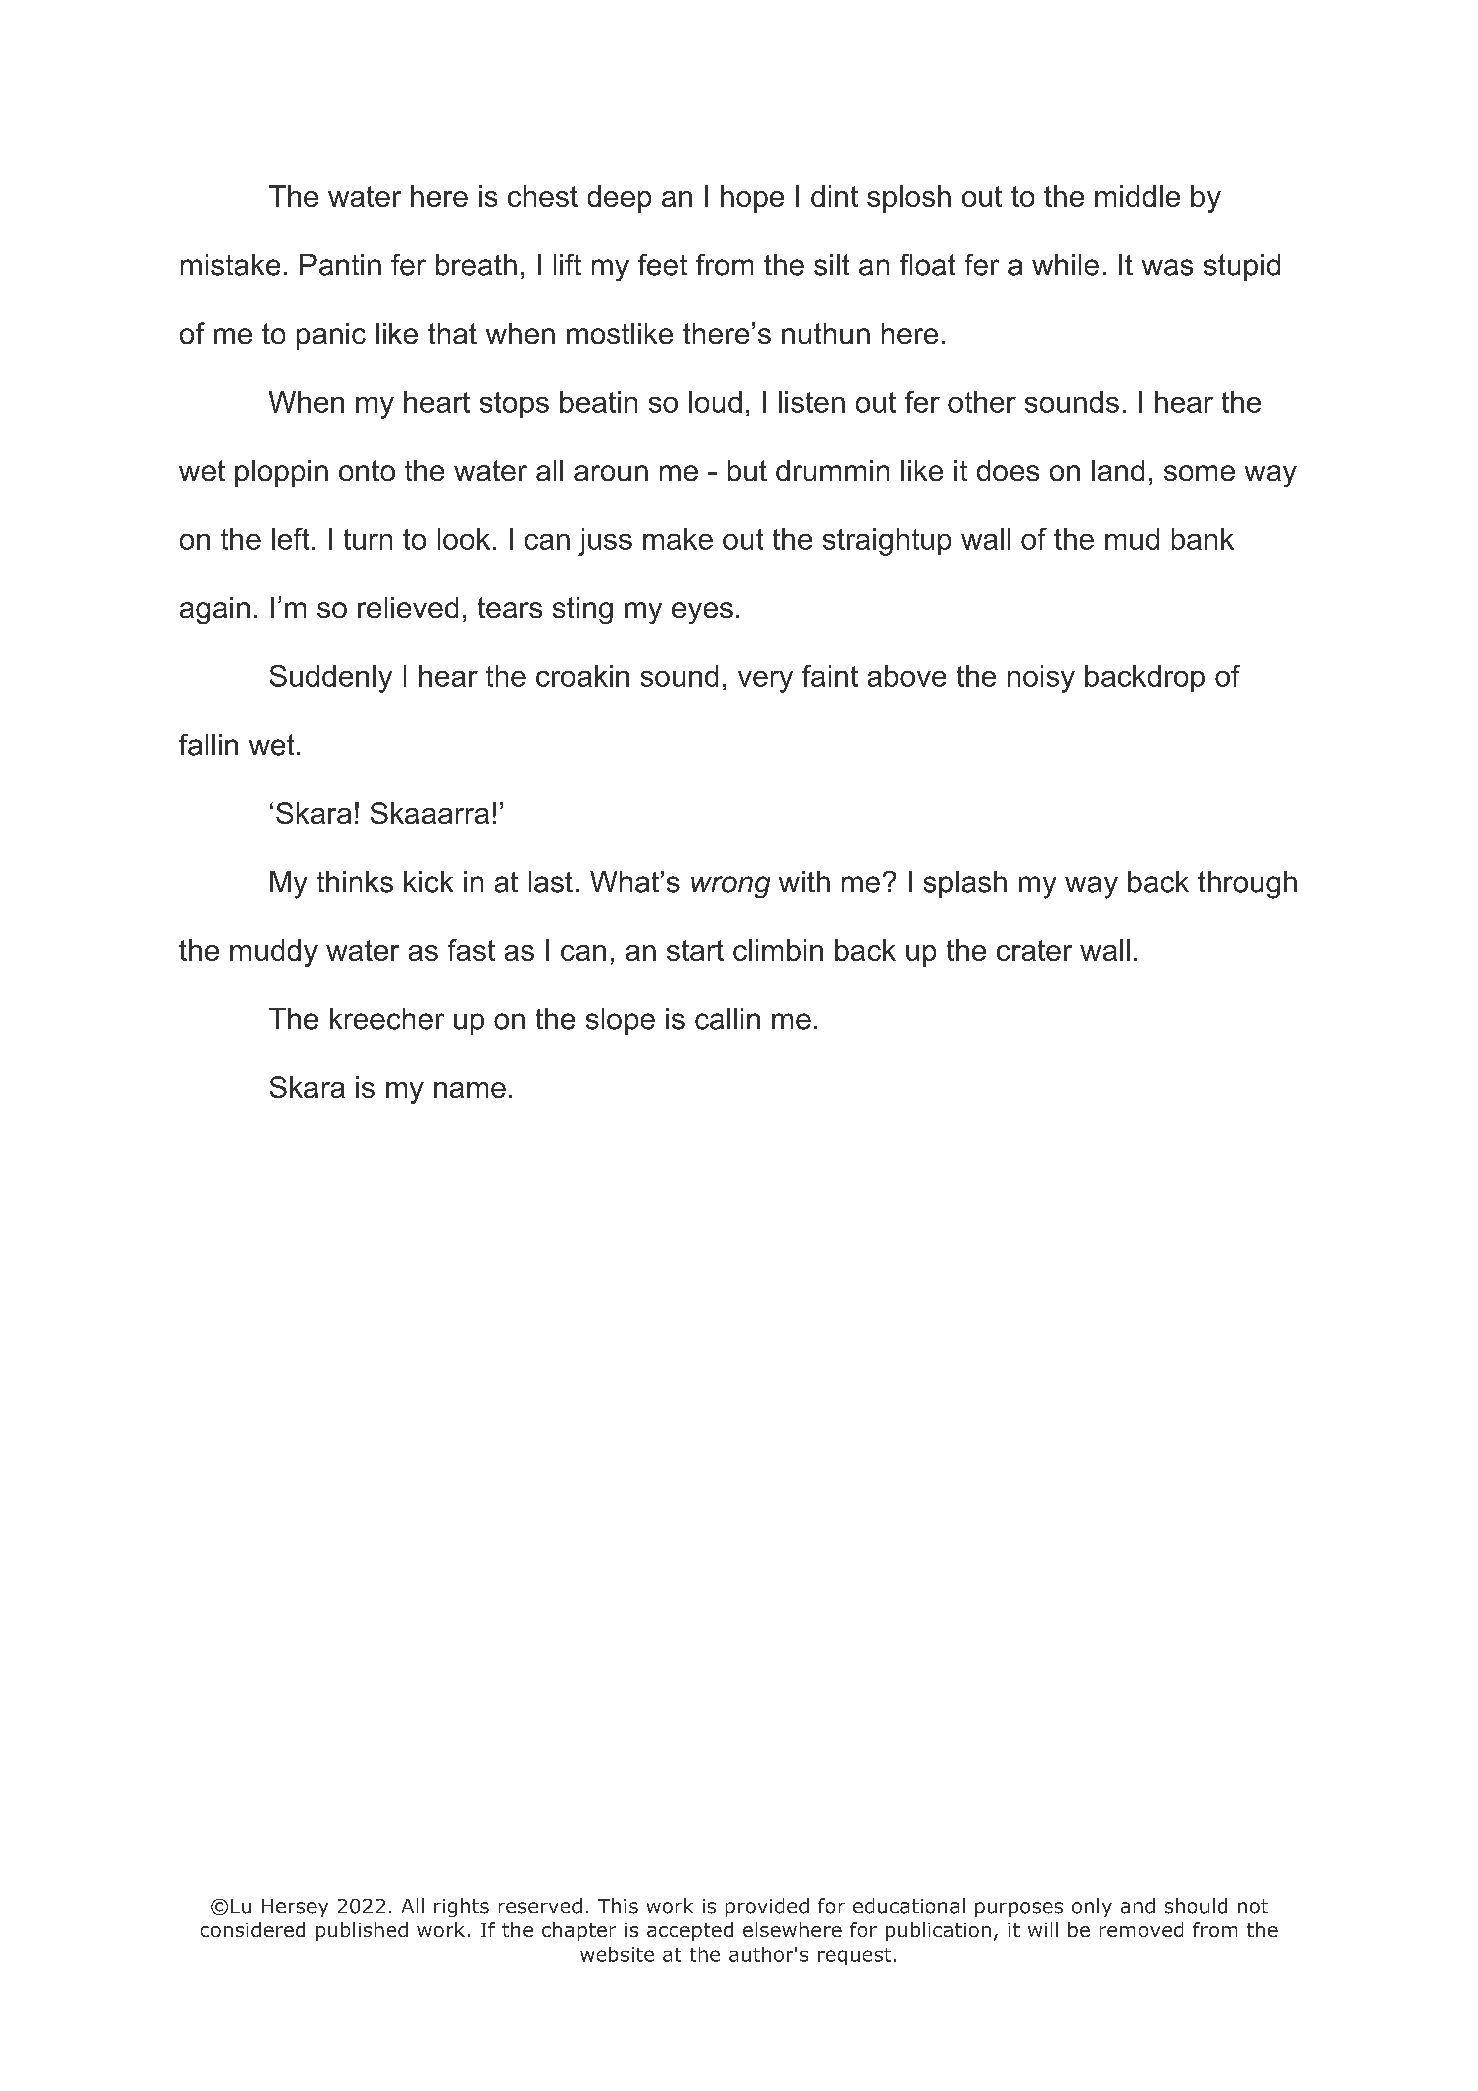  I want to click on turn, so click(368, 539).
